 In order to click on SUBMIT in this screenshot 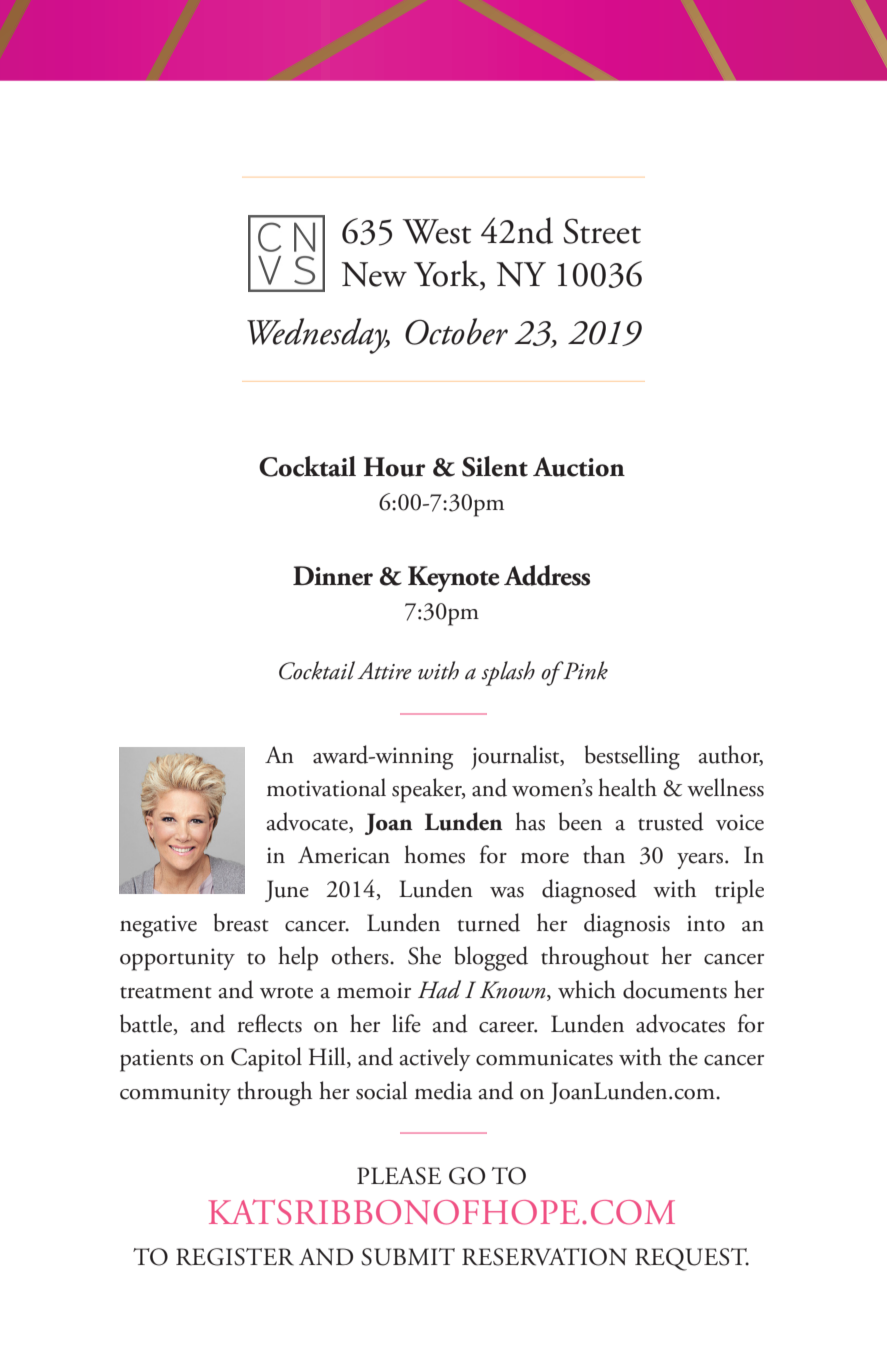, I will do `click(408, 1257)`.
